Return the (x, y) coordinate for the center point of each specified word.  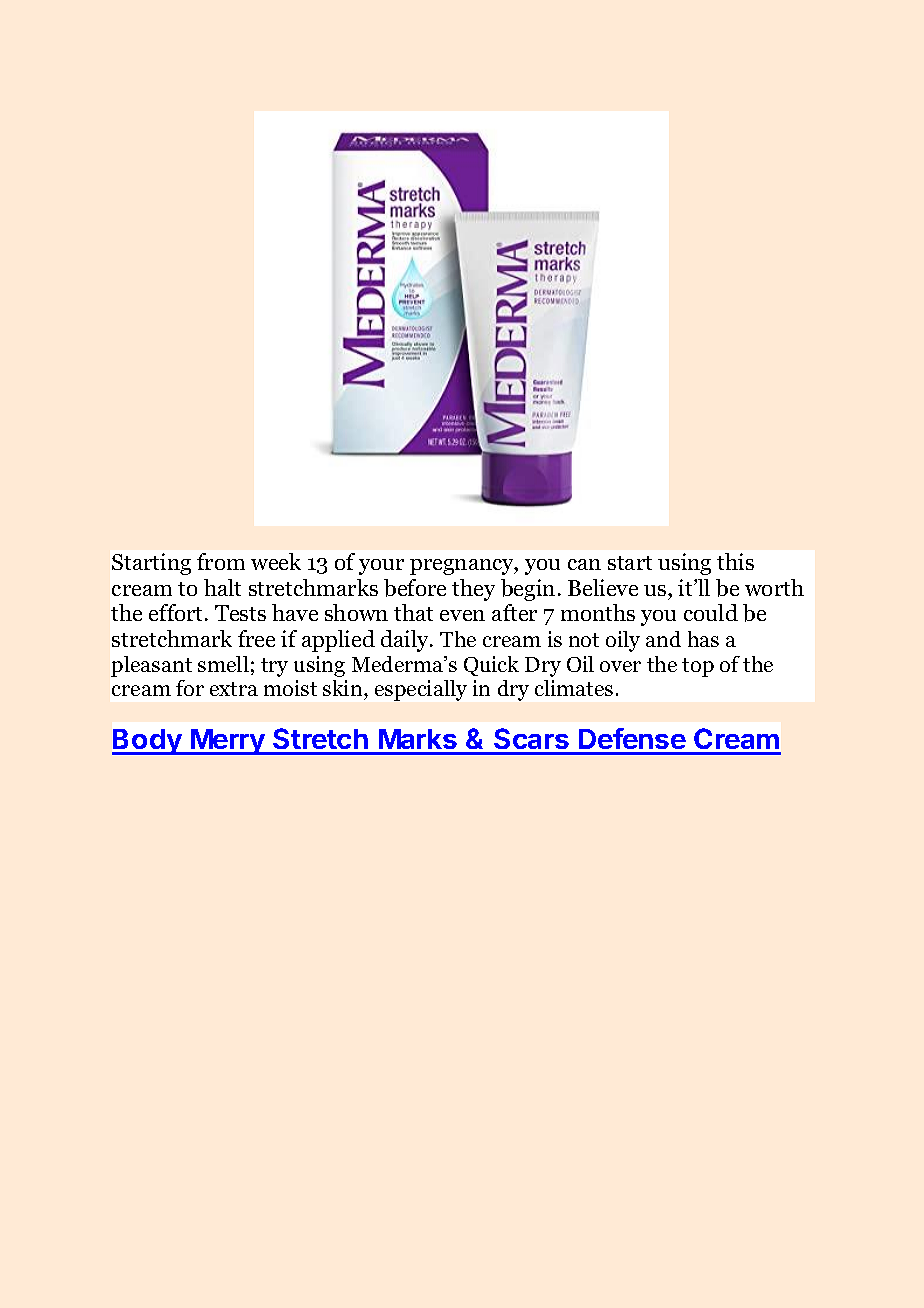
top (698, 667)
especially (421, 690)
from (221, 561)
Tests (240, 613)
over (620, 666)
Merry (228, 742)
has (703, 639)
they (473, 590)
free (256, 638)
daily (406, 641)
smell (223, 664)
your (381, 567)
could (711, 612)
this (735, 561)
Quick (491, 666)
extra (234, 689)
